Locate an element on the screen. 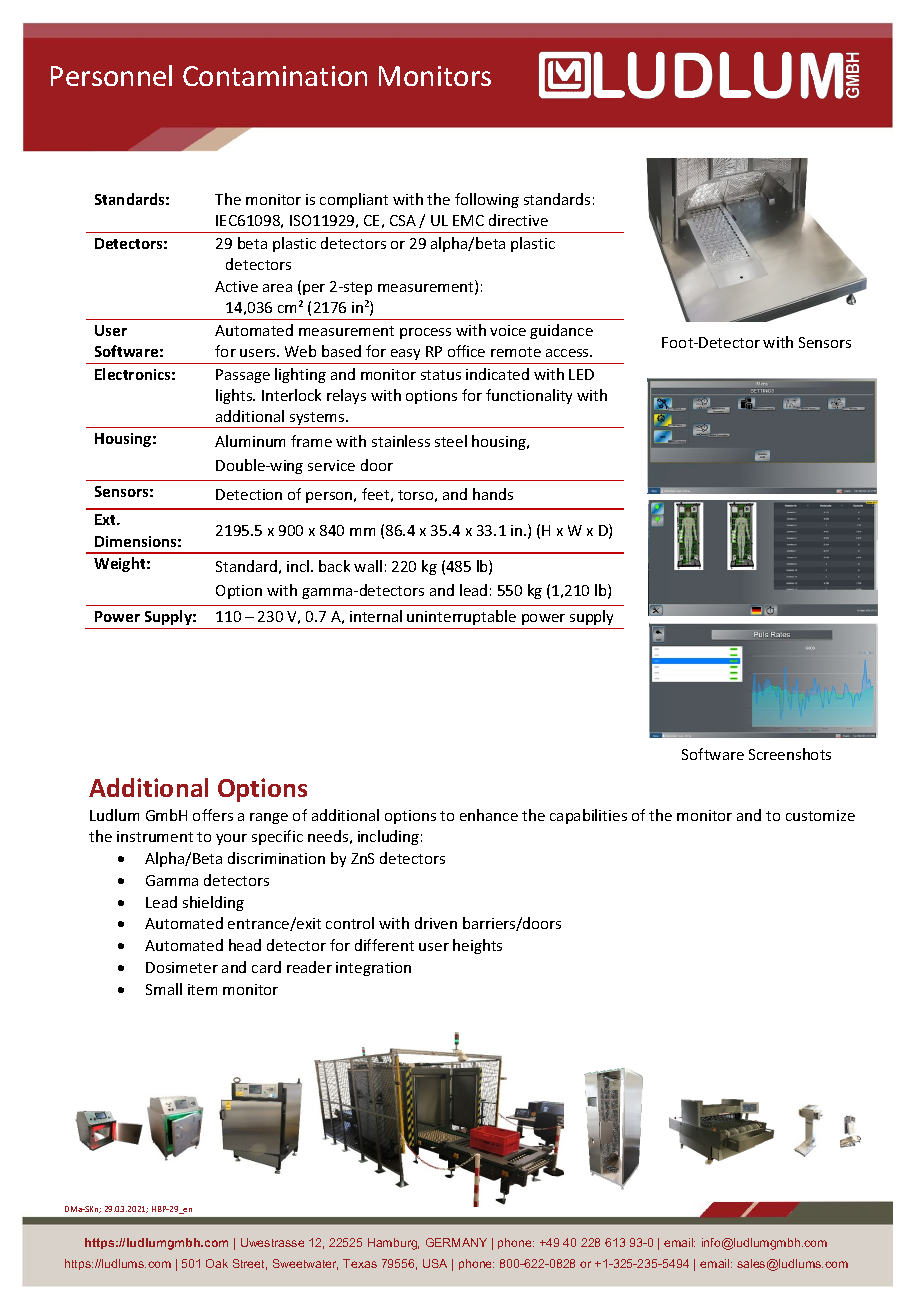 This screenshot has width=924, height=1308. GERMANY is located at coordinates (456, 1242).
